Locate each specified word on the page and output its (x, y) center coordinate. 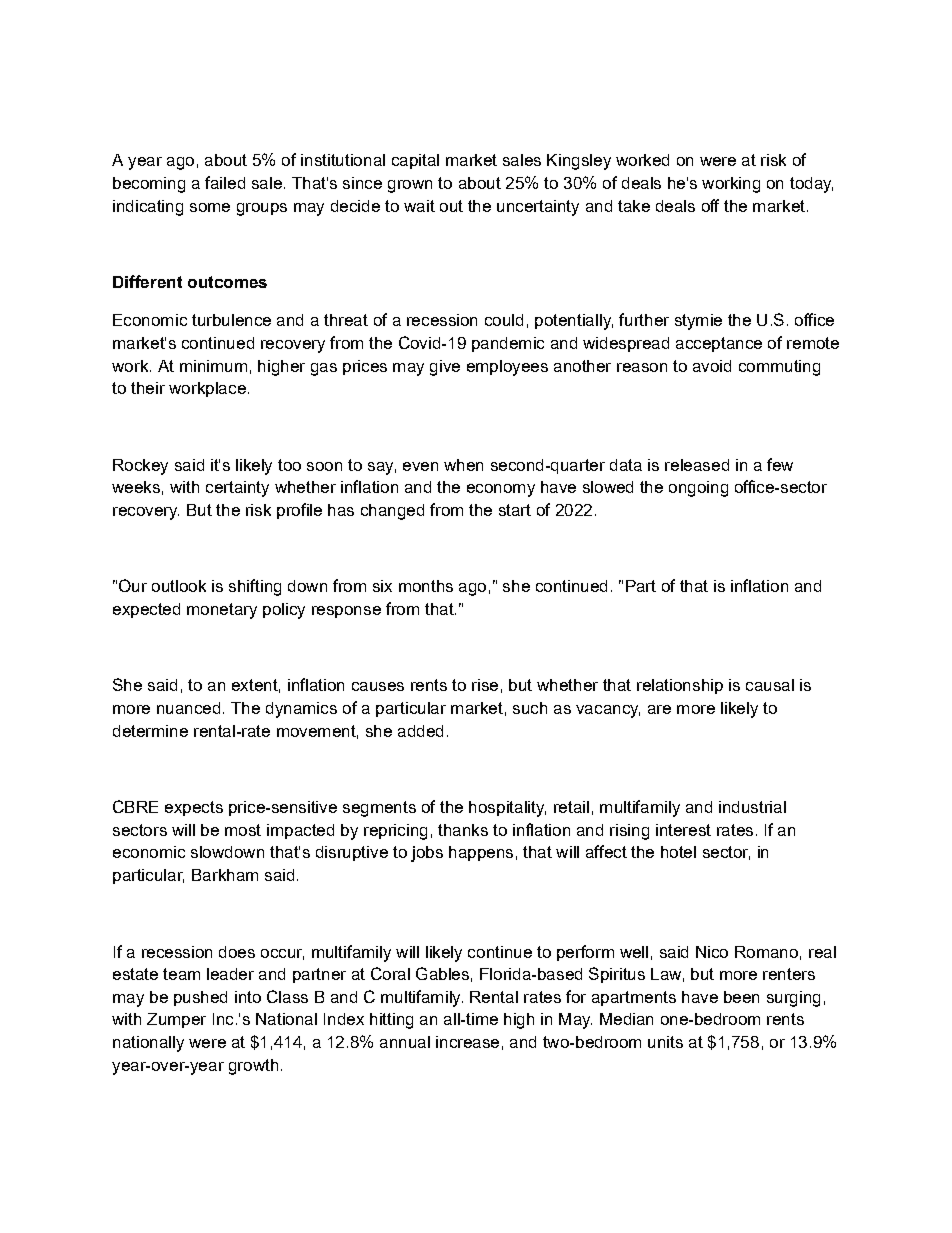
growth (253, 1067)
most (243, 830)
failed (225, 182)
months (426, 586)
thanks (463, 830)
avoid (712, 366)
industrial (752, 807)
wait (419, 206)
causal (770, 685)
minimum (213, 366)
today (811, 185)
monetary (222, 611)
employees (507, 368)
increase (467, 1042)
